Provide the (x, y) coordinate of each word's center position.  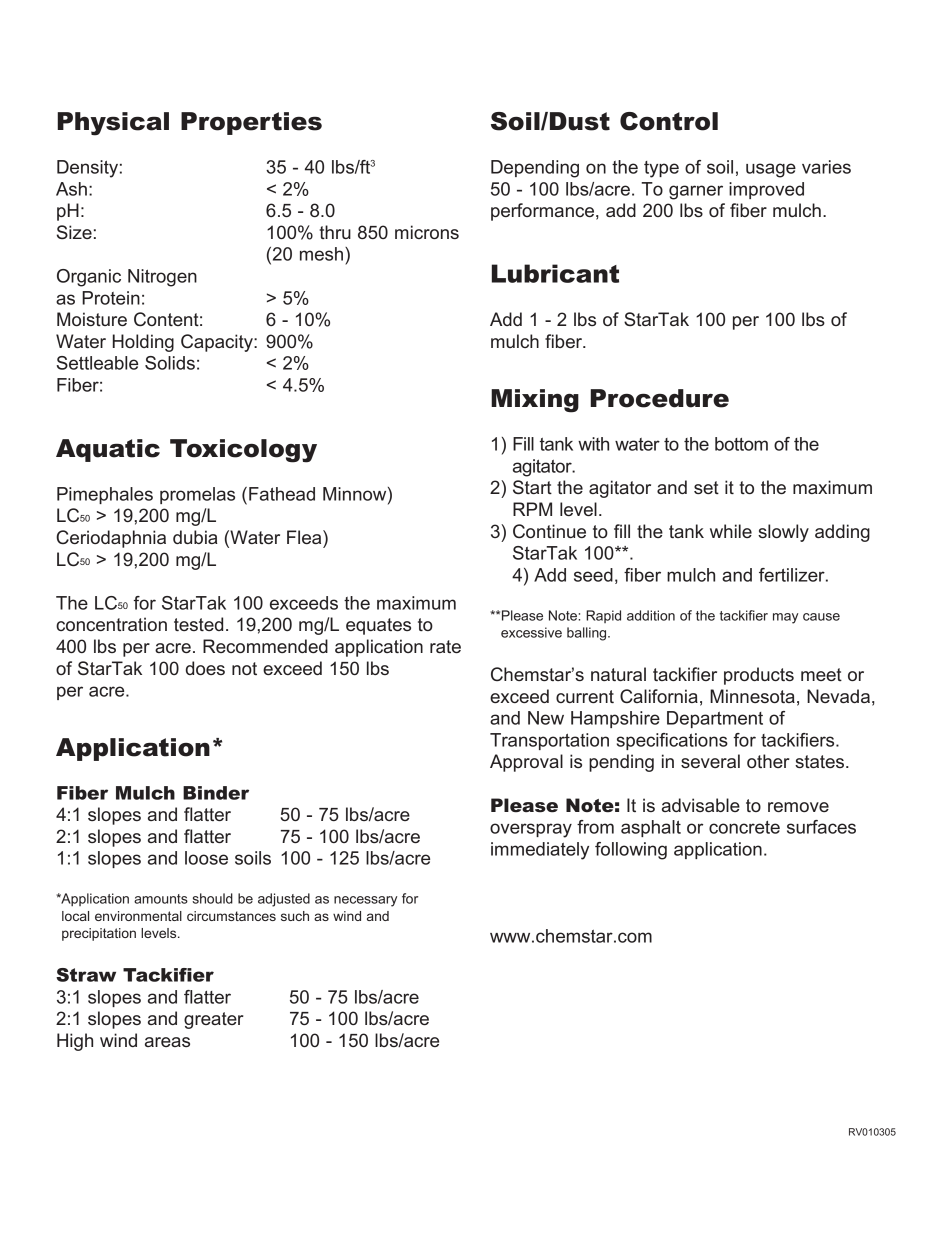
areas (167, 1042)
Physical (113, 124)
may (785, 618)
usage (771, 170)
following (631, 851)
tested (198, 624)
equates (378, 626)
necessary (365, 901)
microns (427, 232)
